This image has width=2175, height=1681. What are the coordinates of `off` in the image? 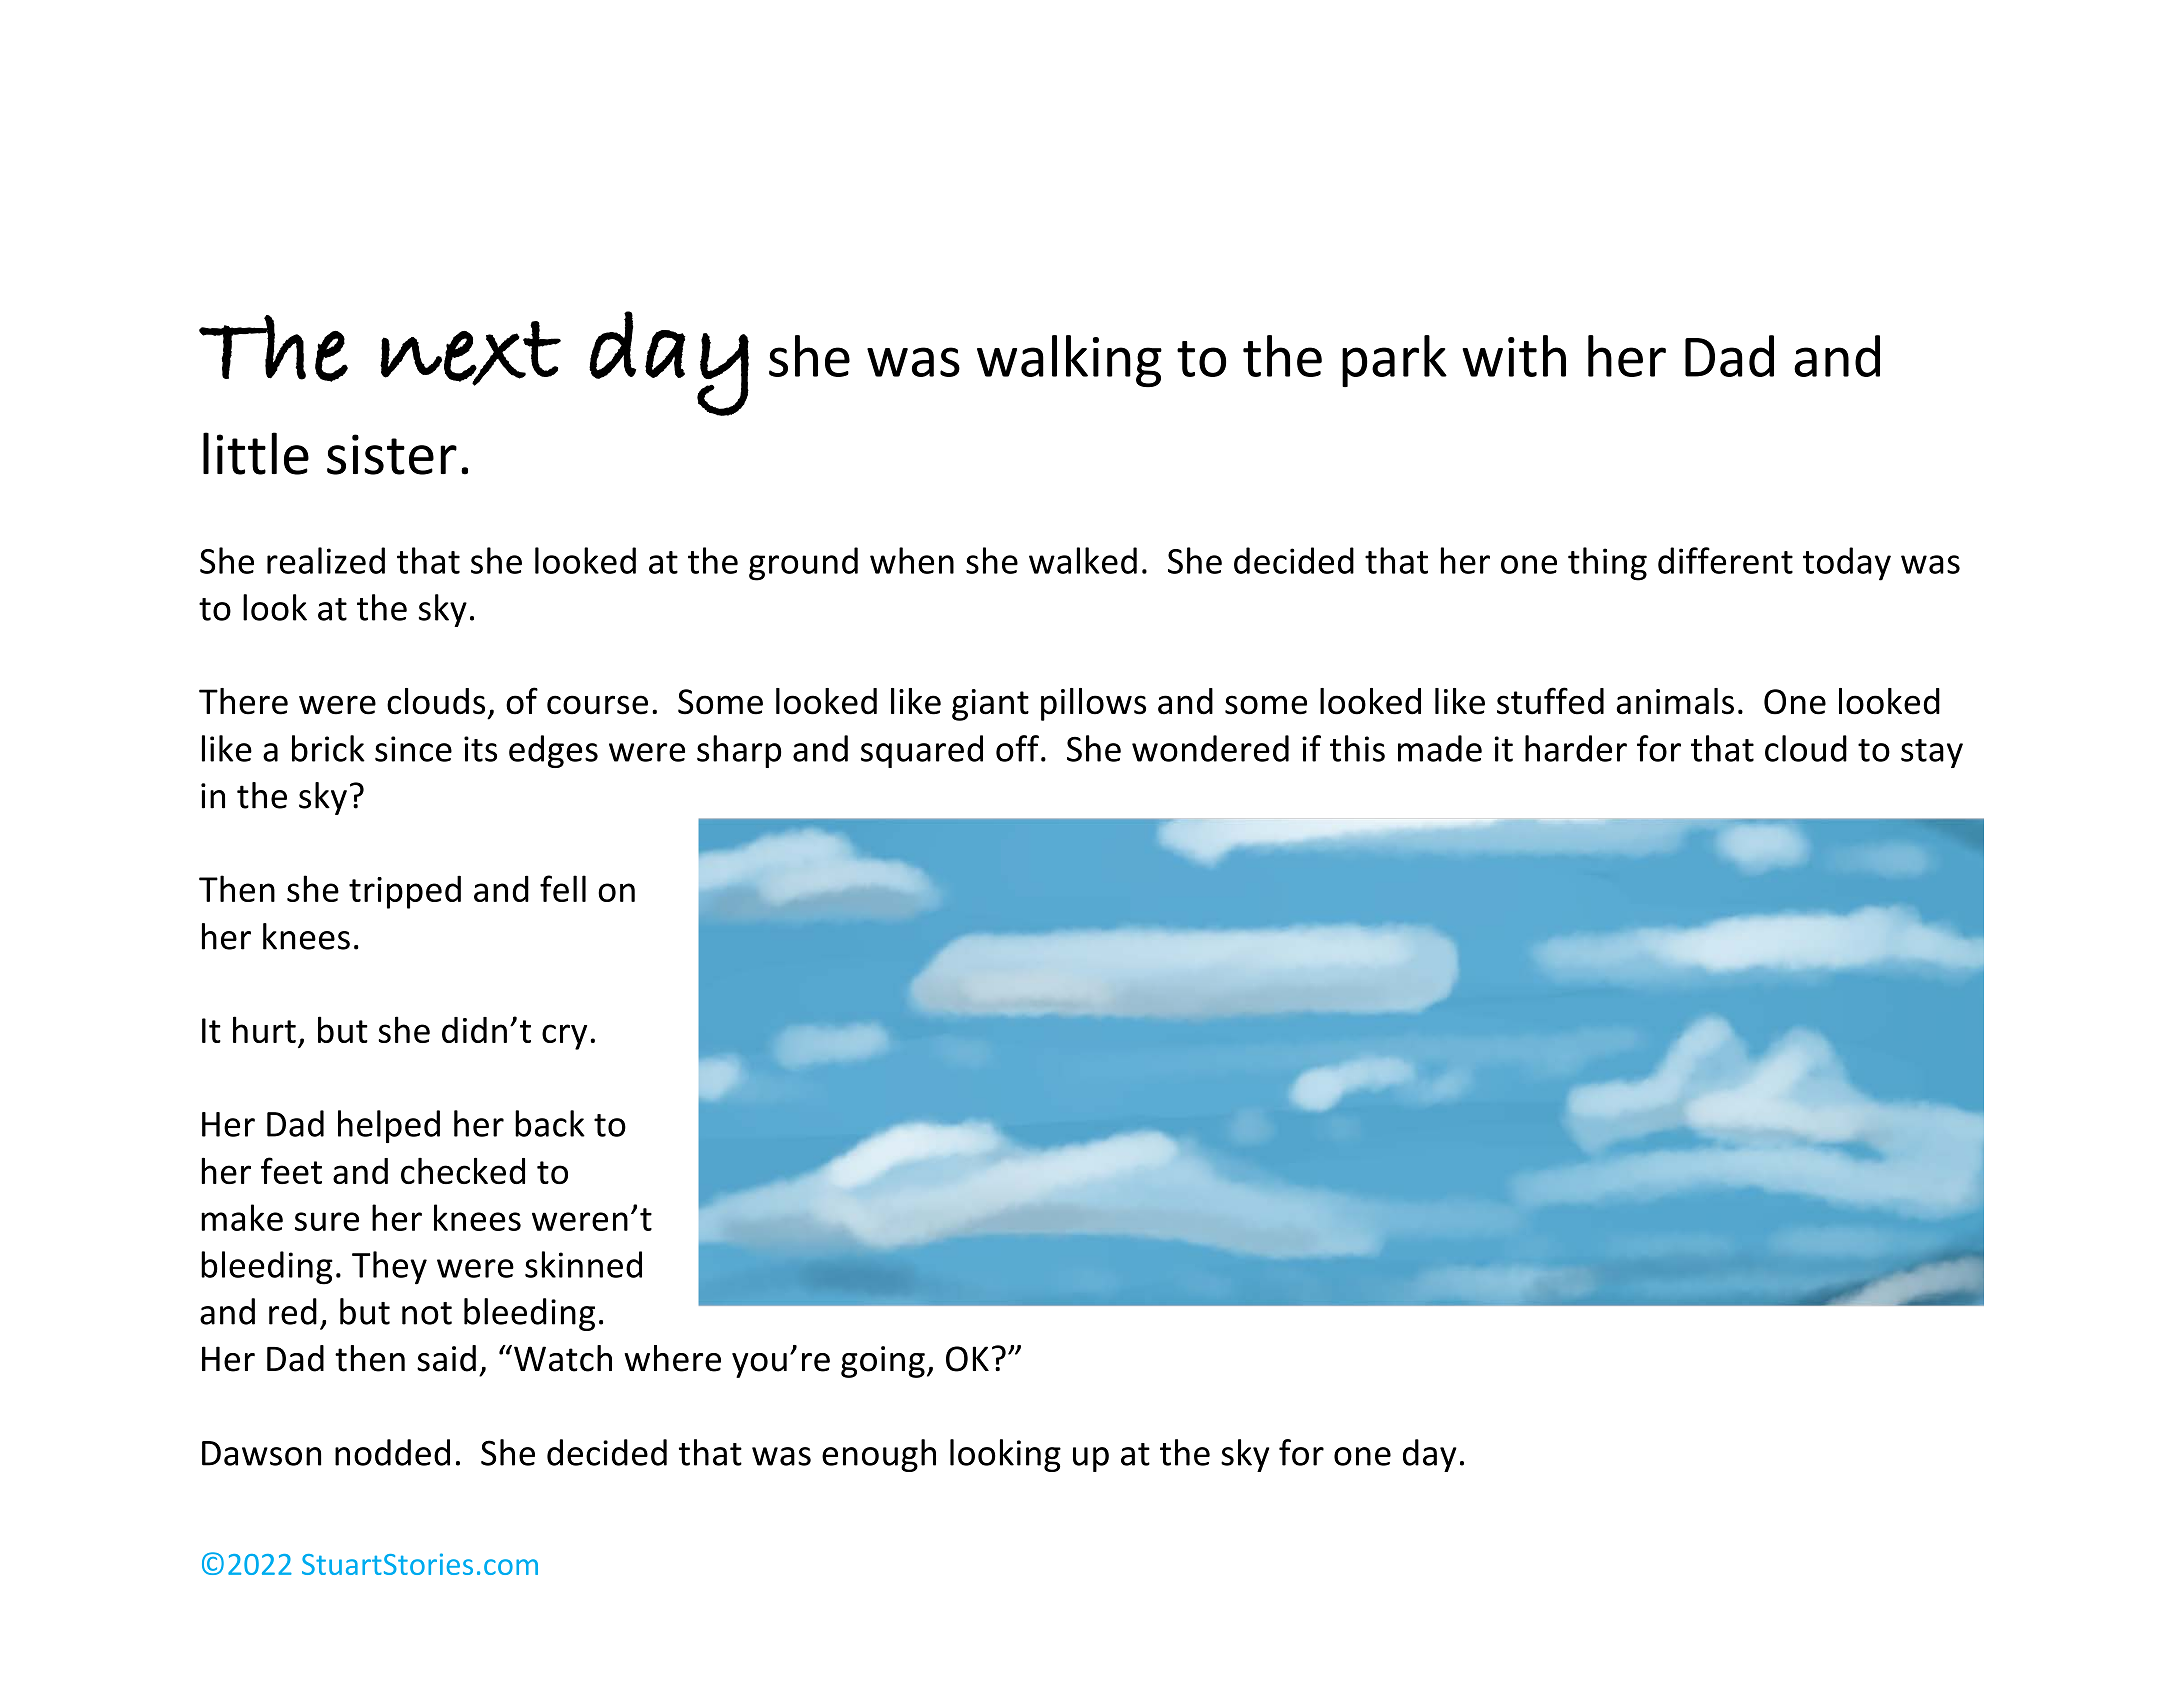 It's located at (1017, 748).
